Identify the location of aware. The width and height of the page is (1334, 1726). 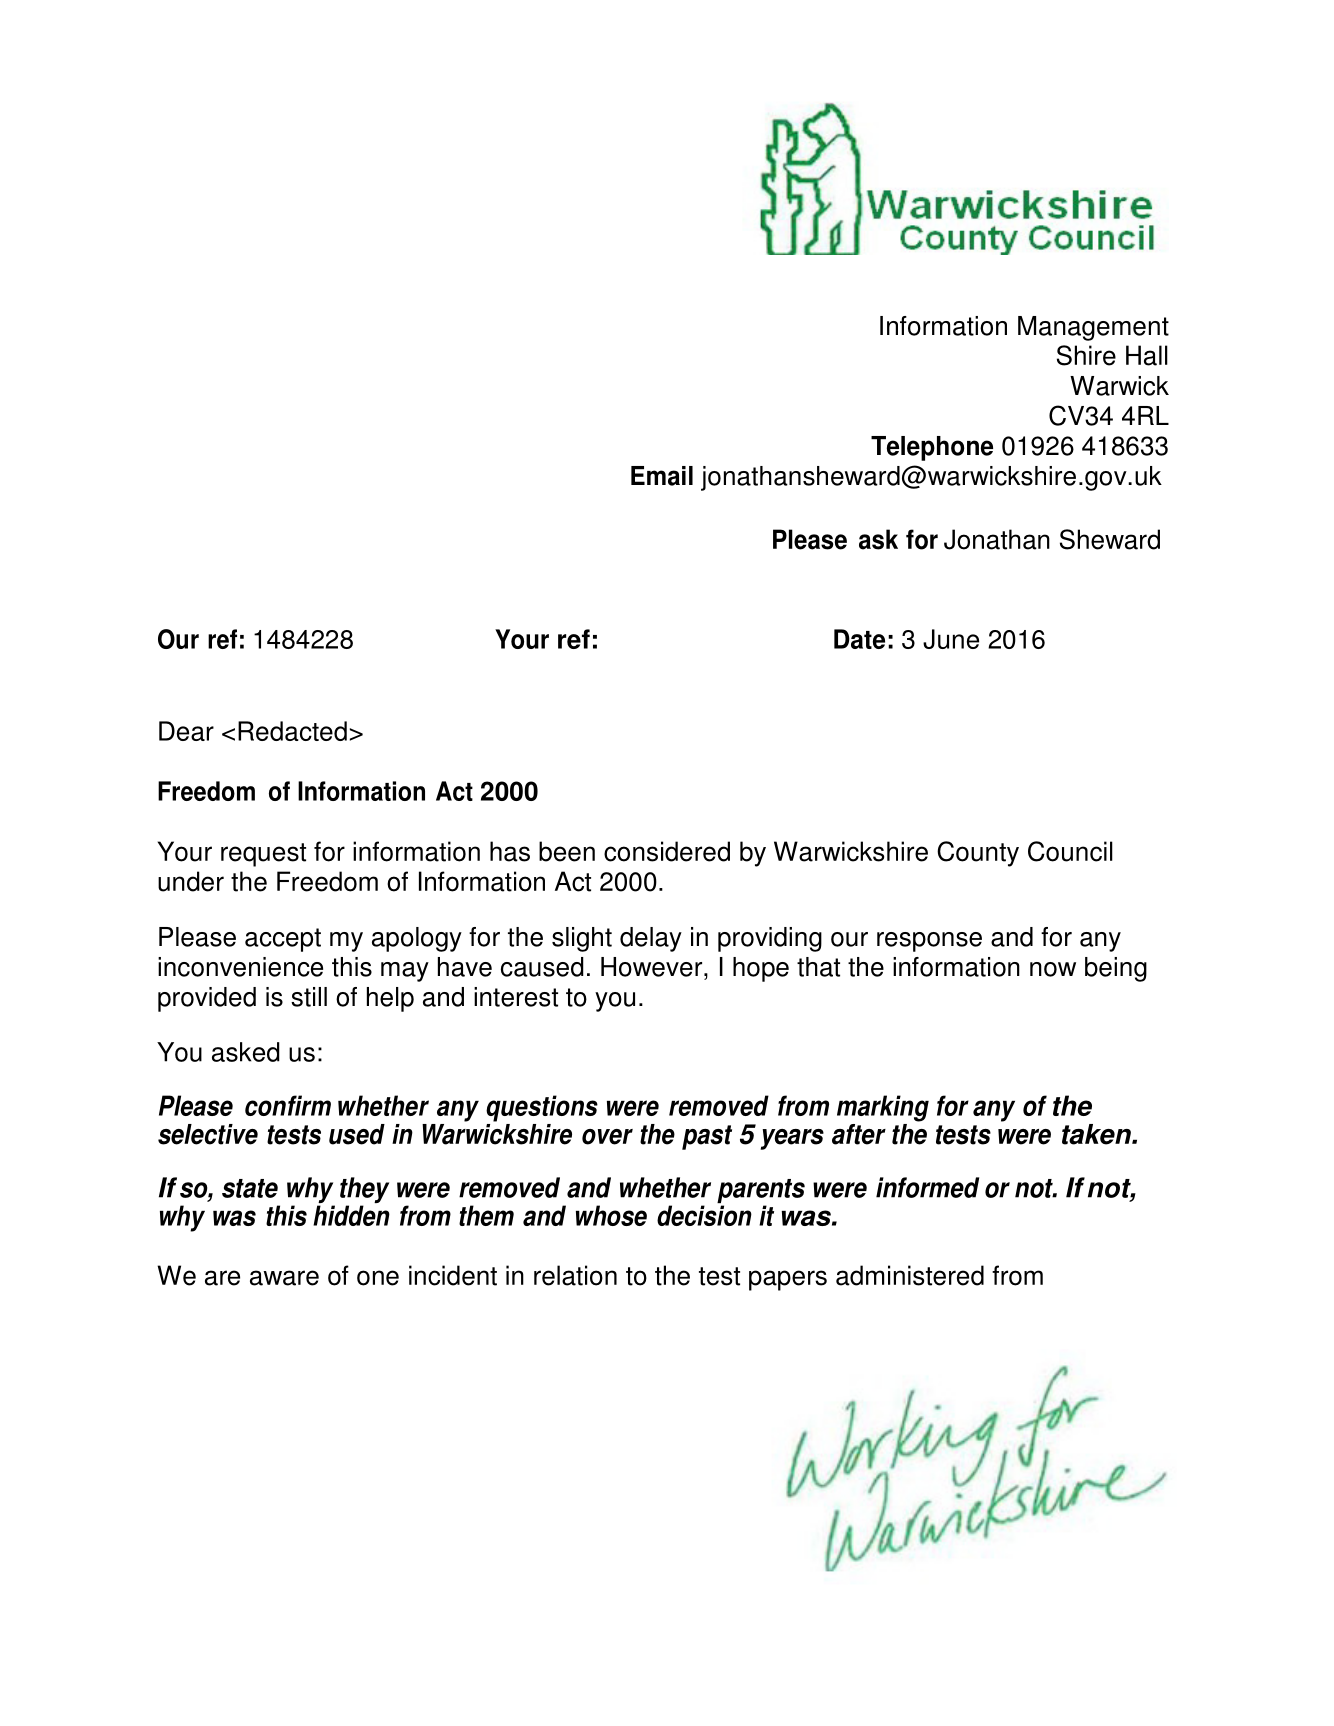
(284, 1278).
